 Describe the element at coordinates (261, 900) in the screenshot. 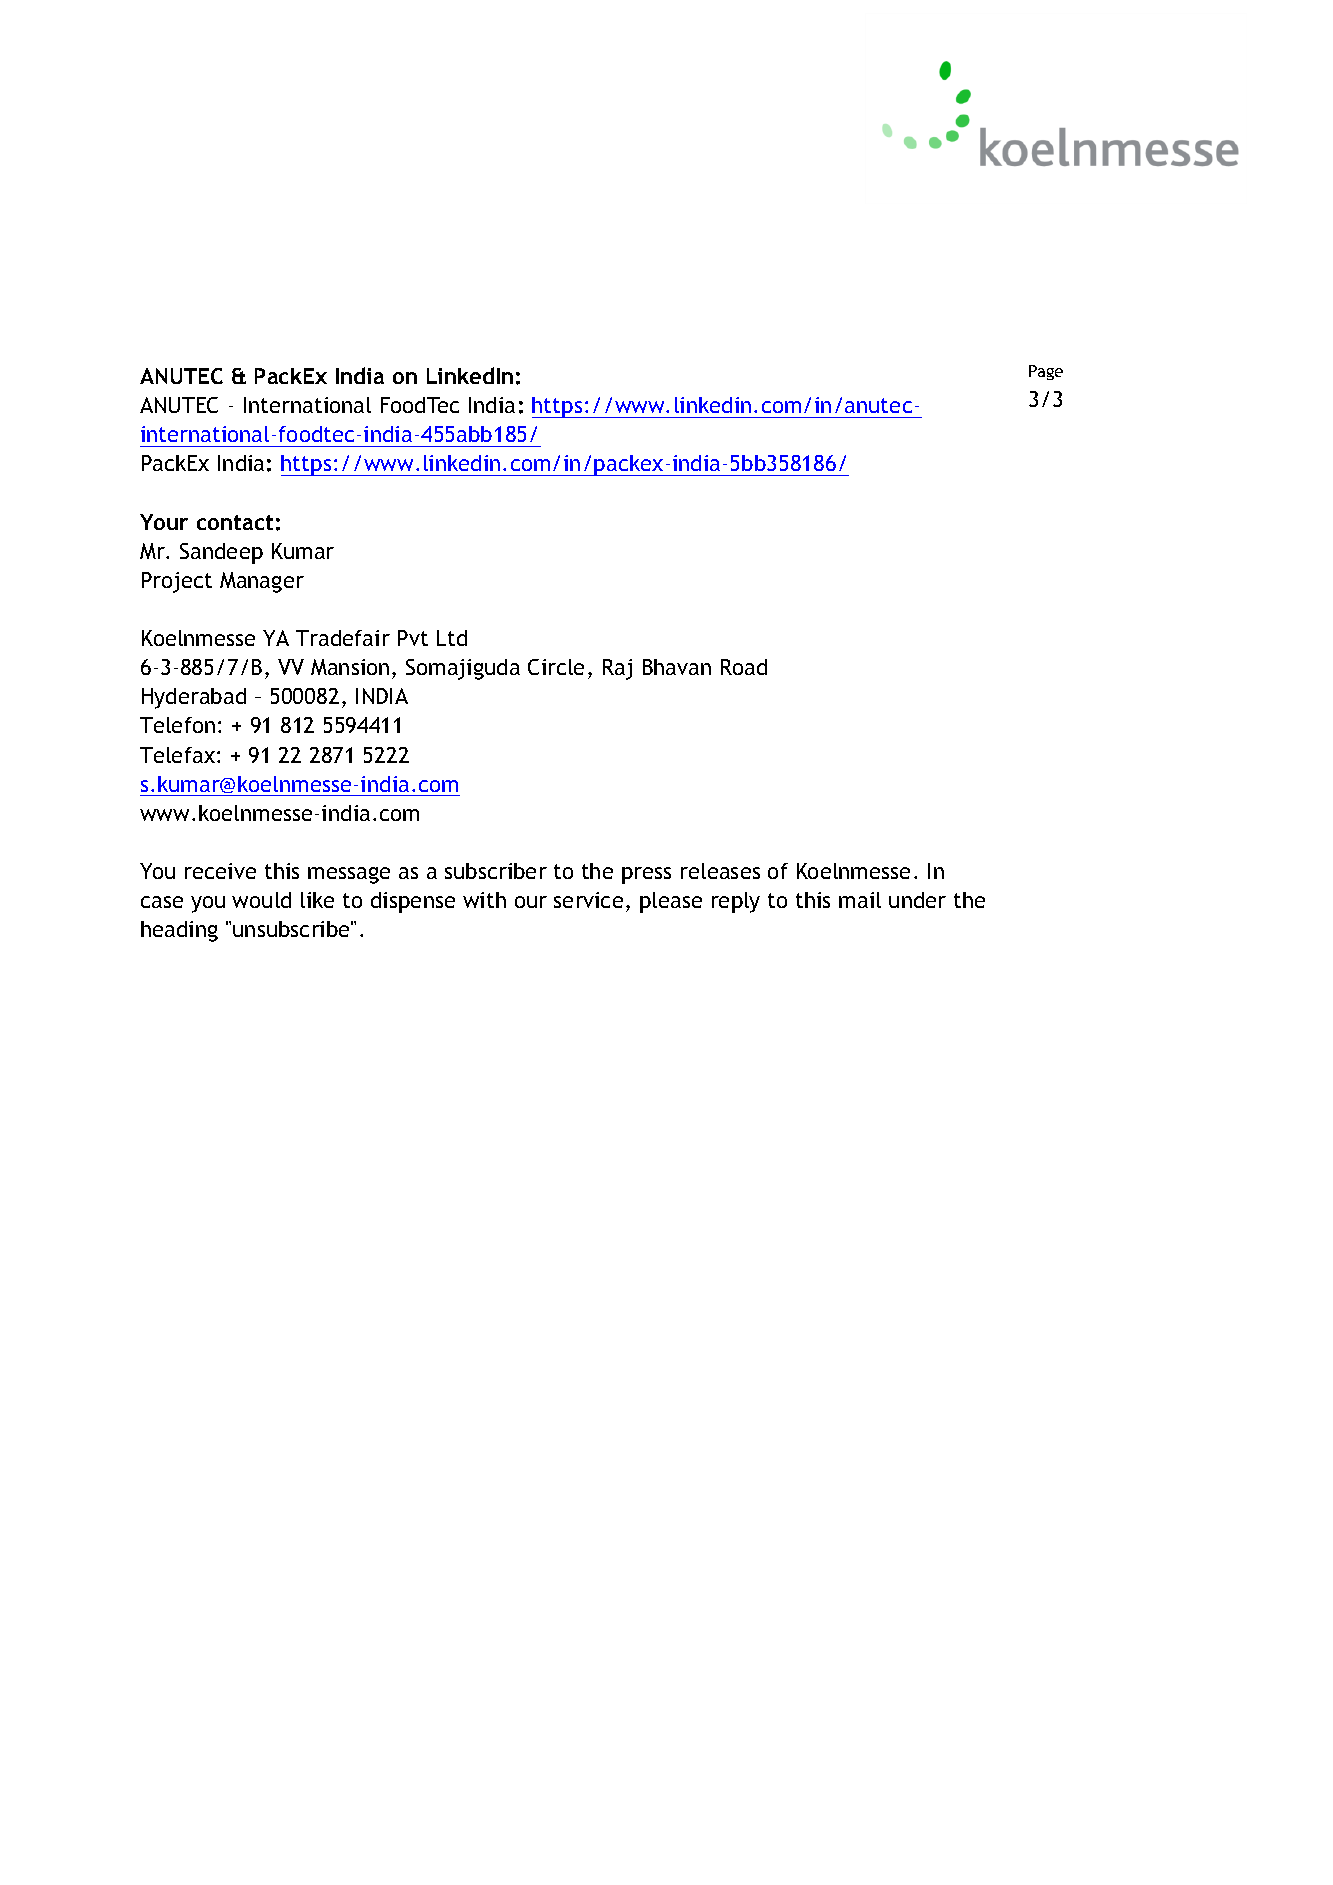

I see `would` at that location.
